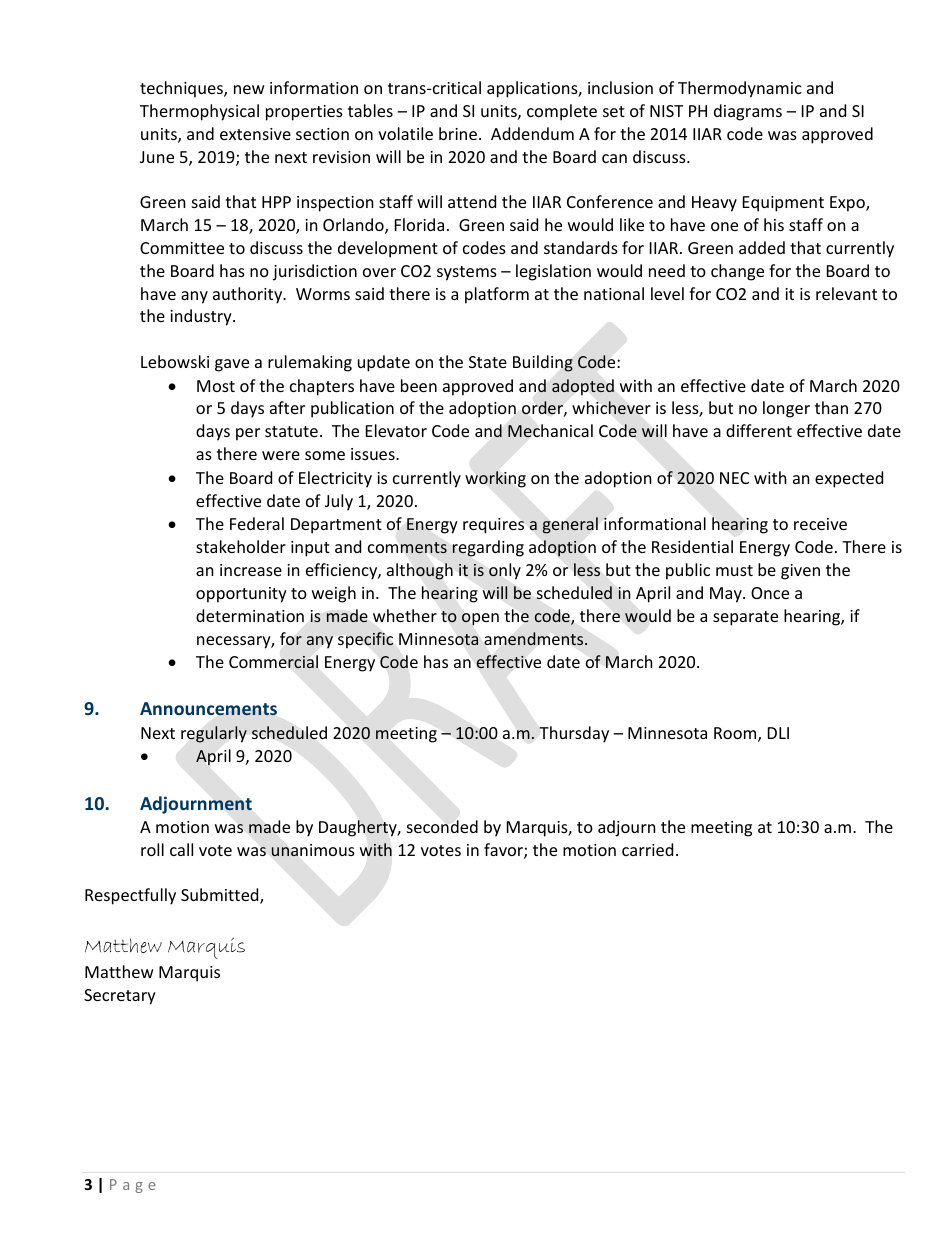 This screenshot has width=952, height=1233. Describe the element at coordinates (748, 112) in the screenshot. I see `diagrams` at that location.
